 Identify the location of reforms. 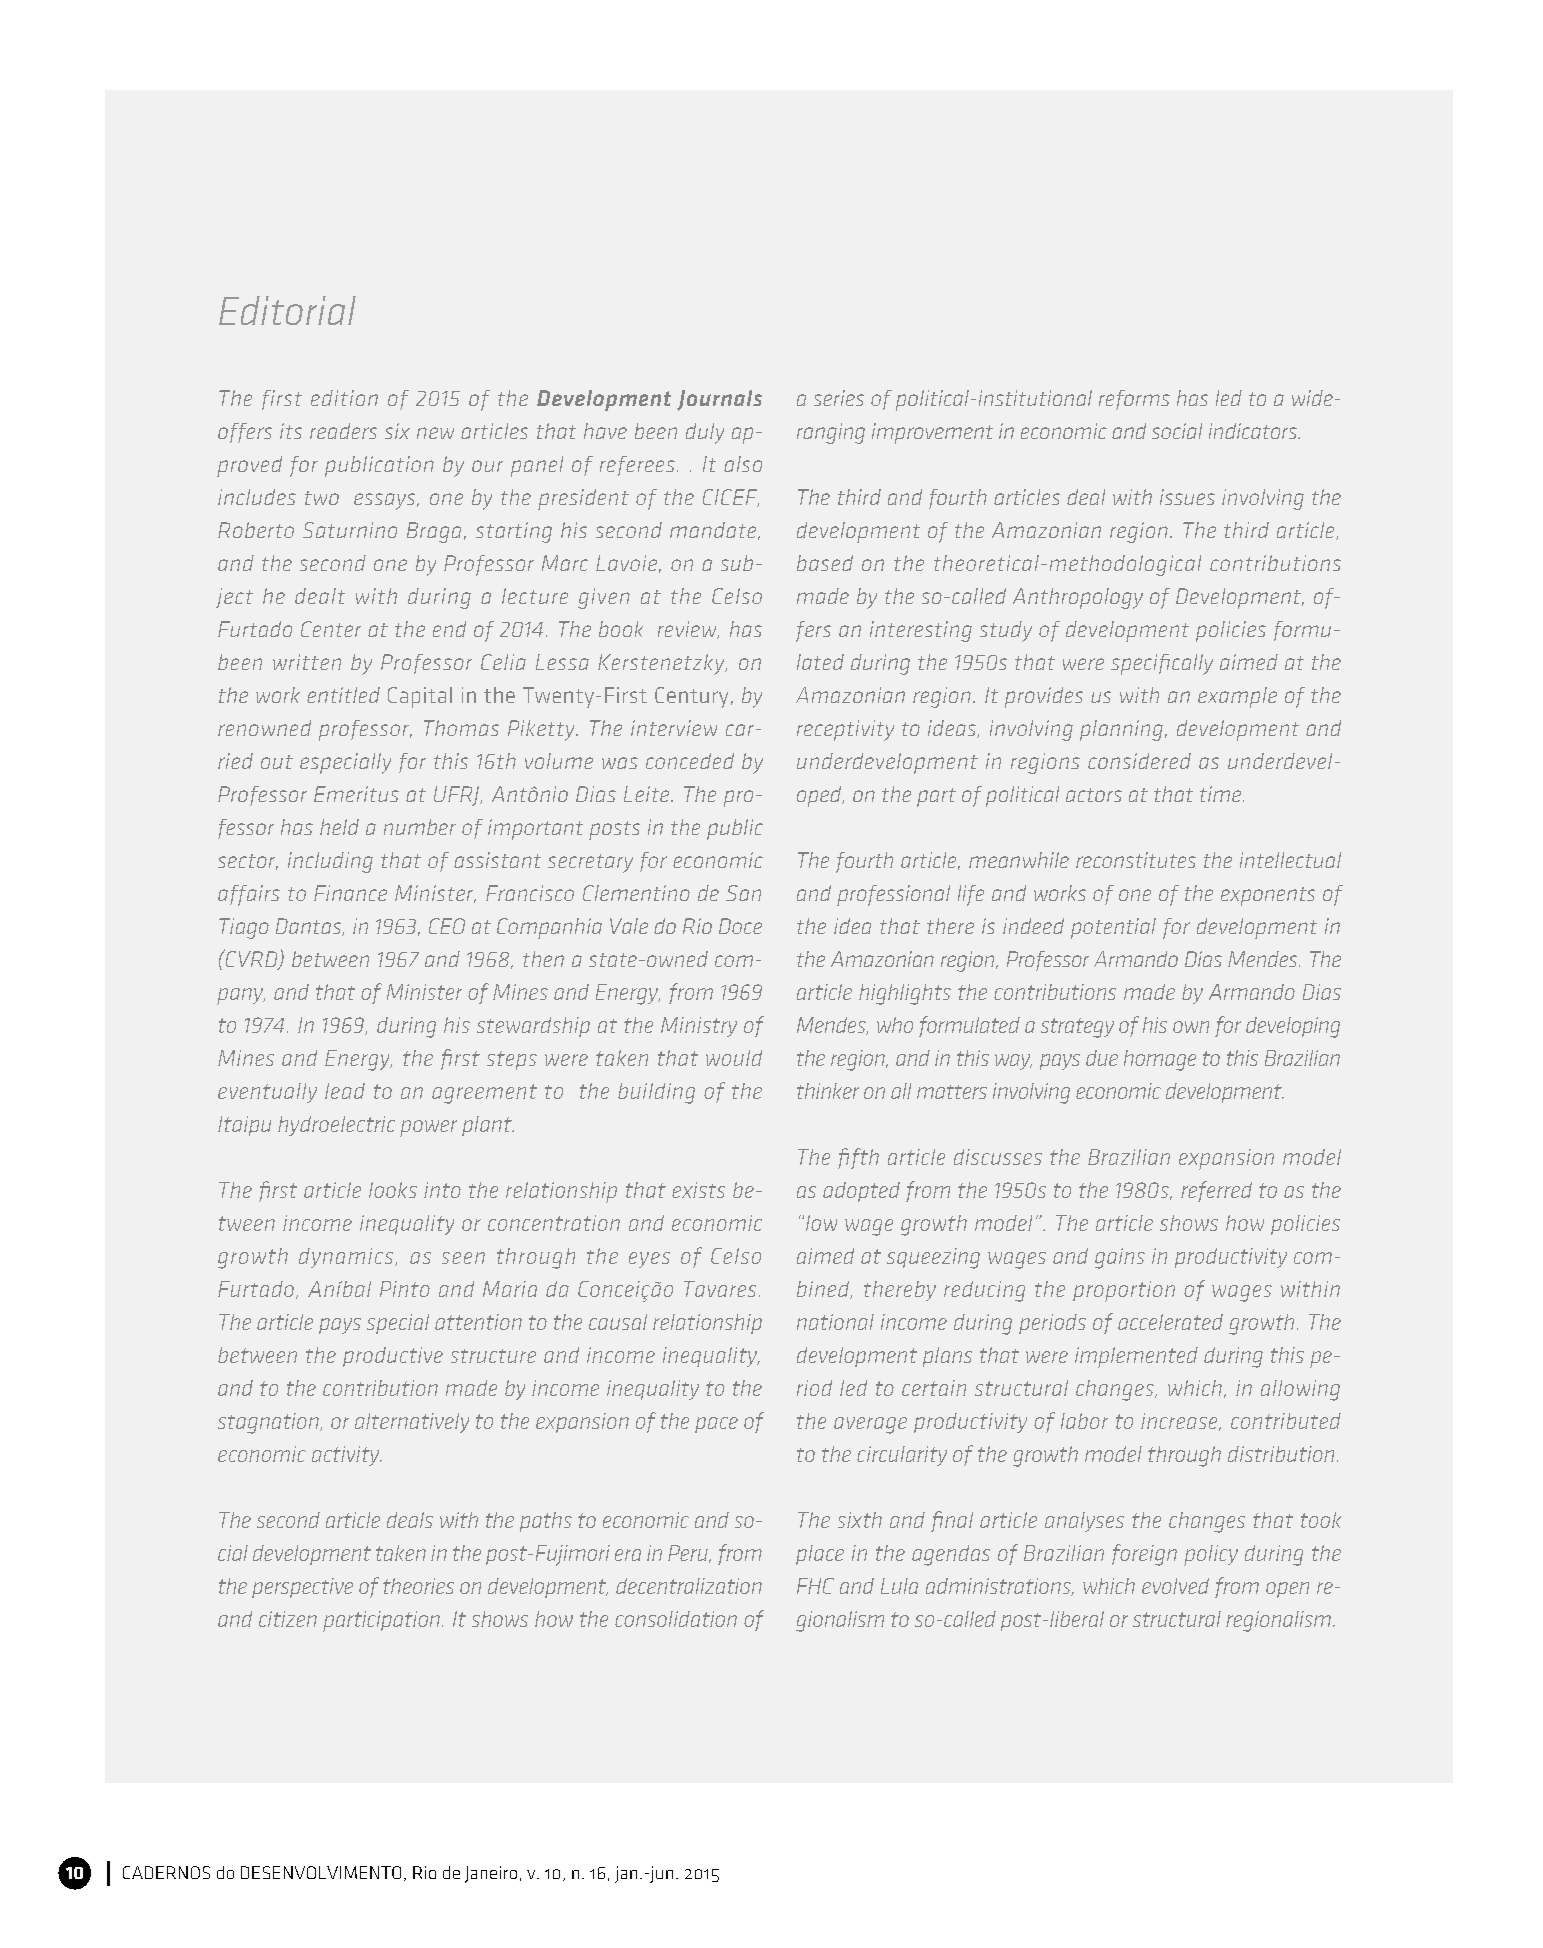
(1134, 400).
